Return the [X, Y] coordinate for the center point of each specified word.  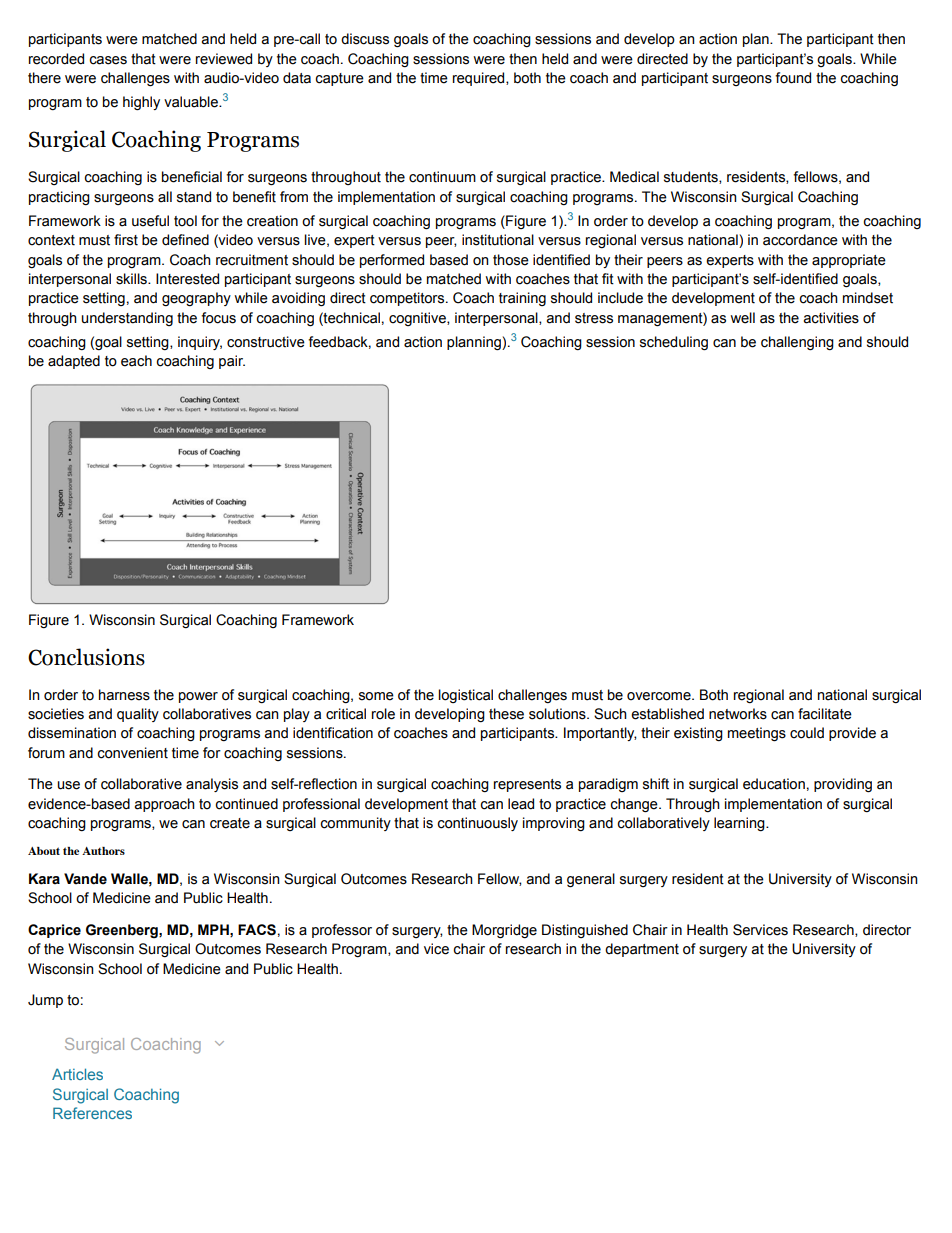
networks [738, 714]
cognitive [418, 319]
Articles [77, 1074]
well [742, 318]
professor [342, 931]
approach [165, 805]
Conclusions [86, 657]
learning [740, 824]
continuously [477, 824]
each [136, 361]
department [642, 950]
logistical [465, 696]
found [793, 78]
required [480, 79]
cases [108, 60]
